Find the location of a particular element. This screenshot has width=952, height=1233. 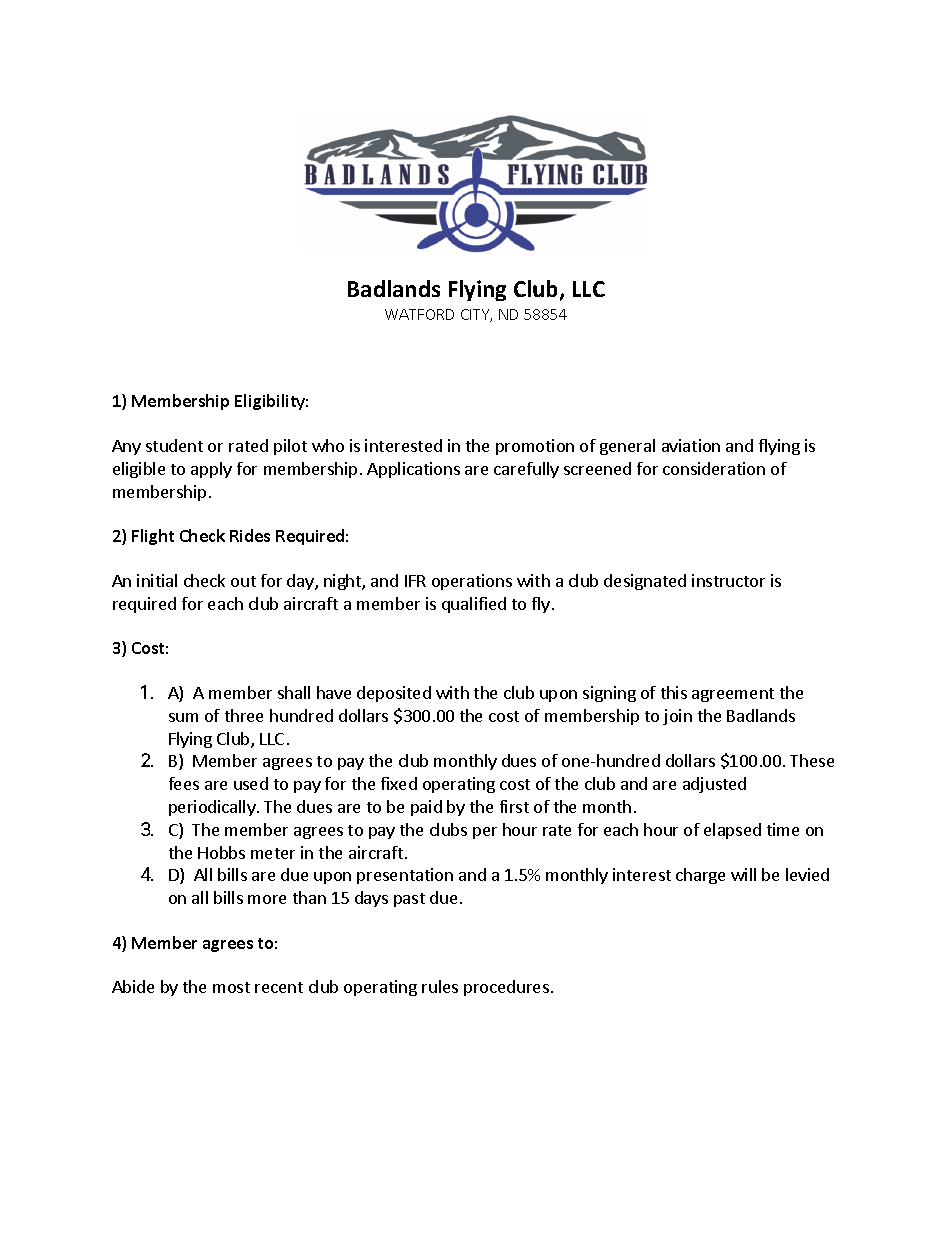

periodically is located at coordinates (213, 808).
